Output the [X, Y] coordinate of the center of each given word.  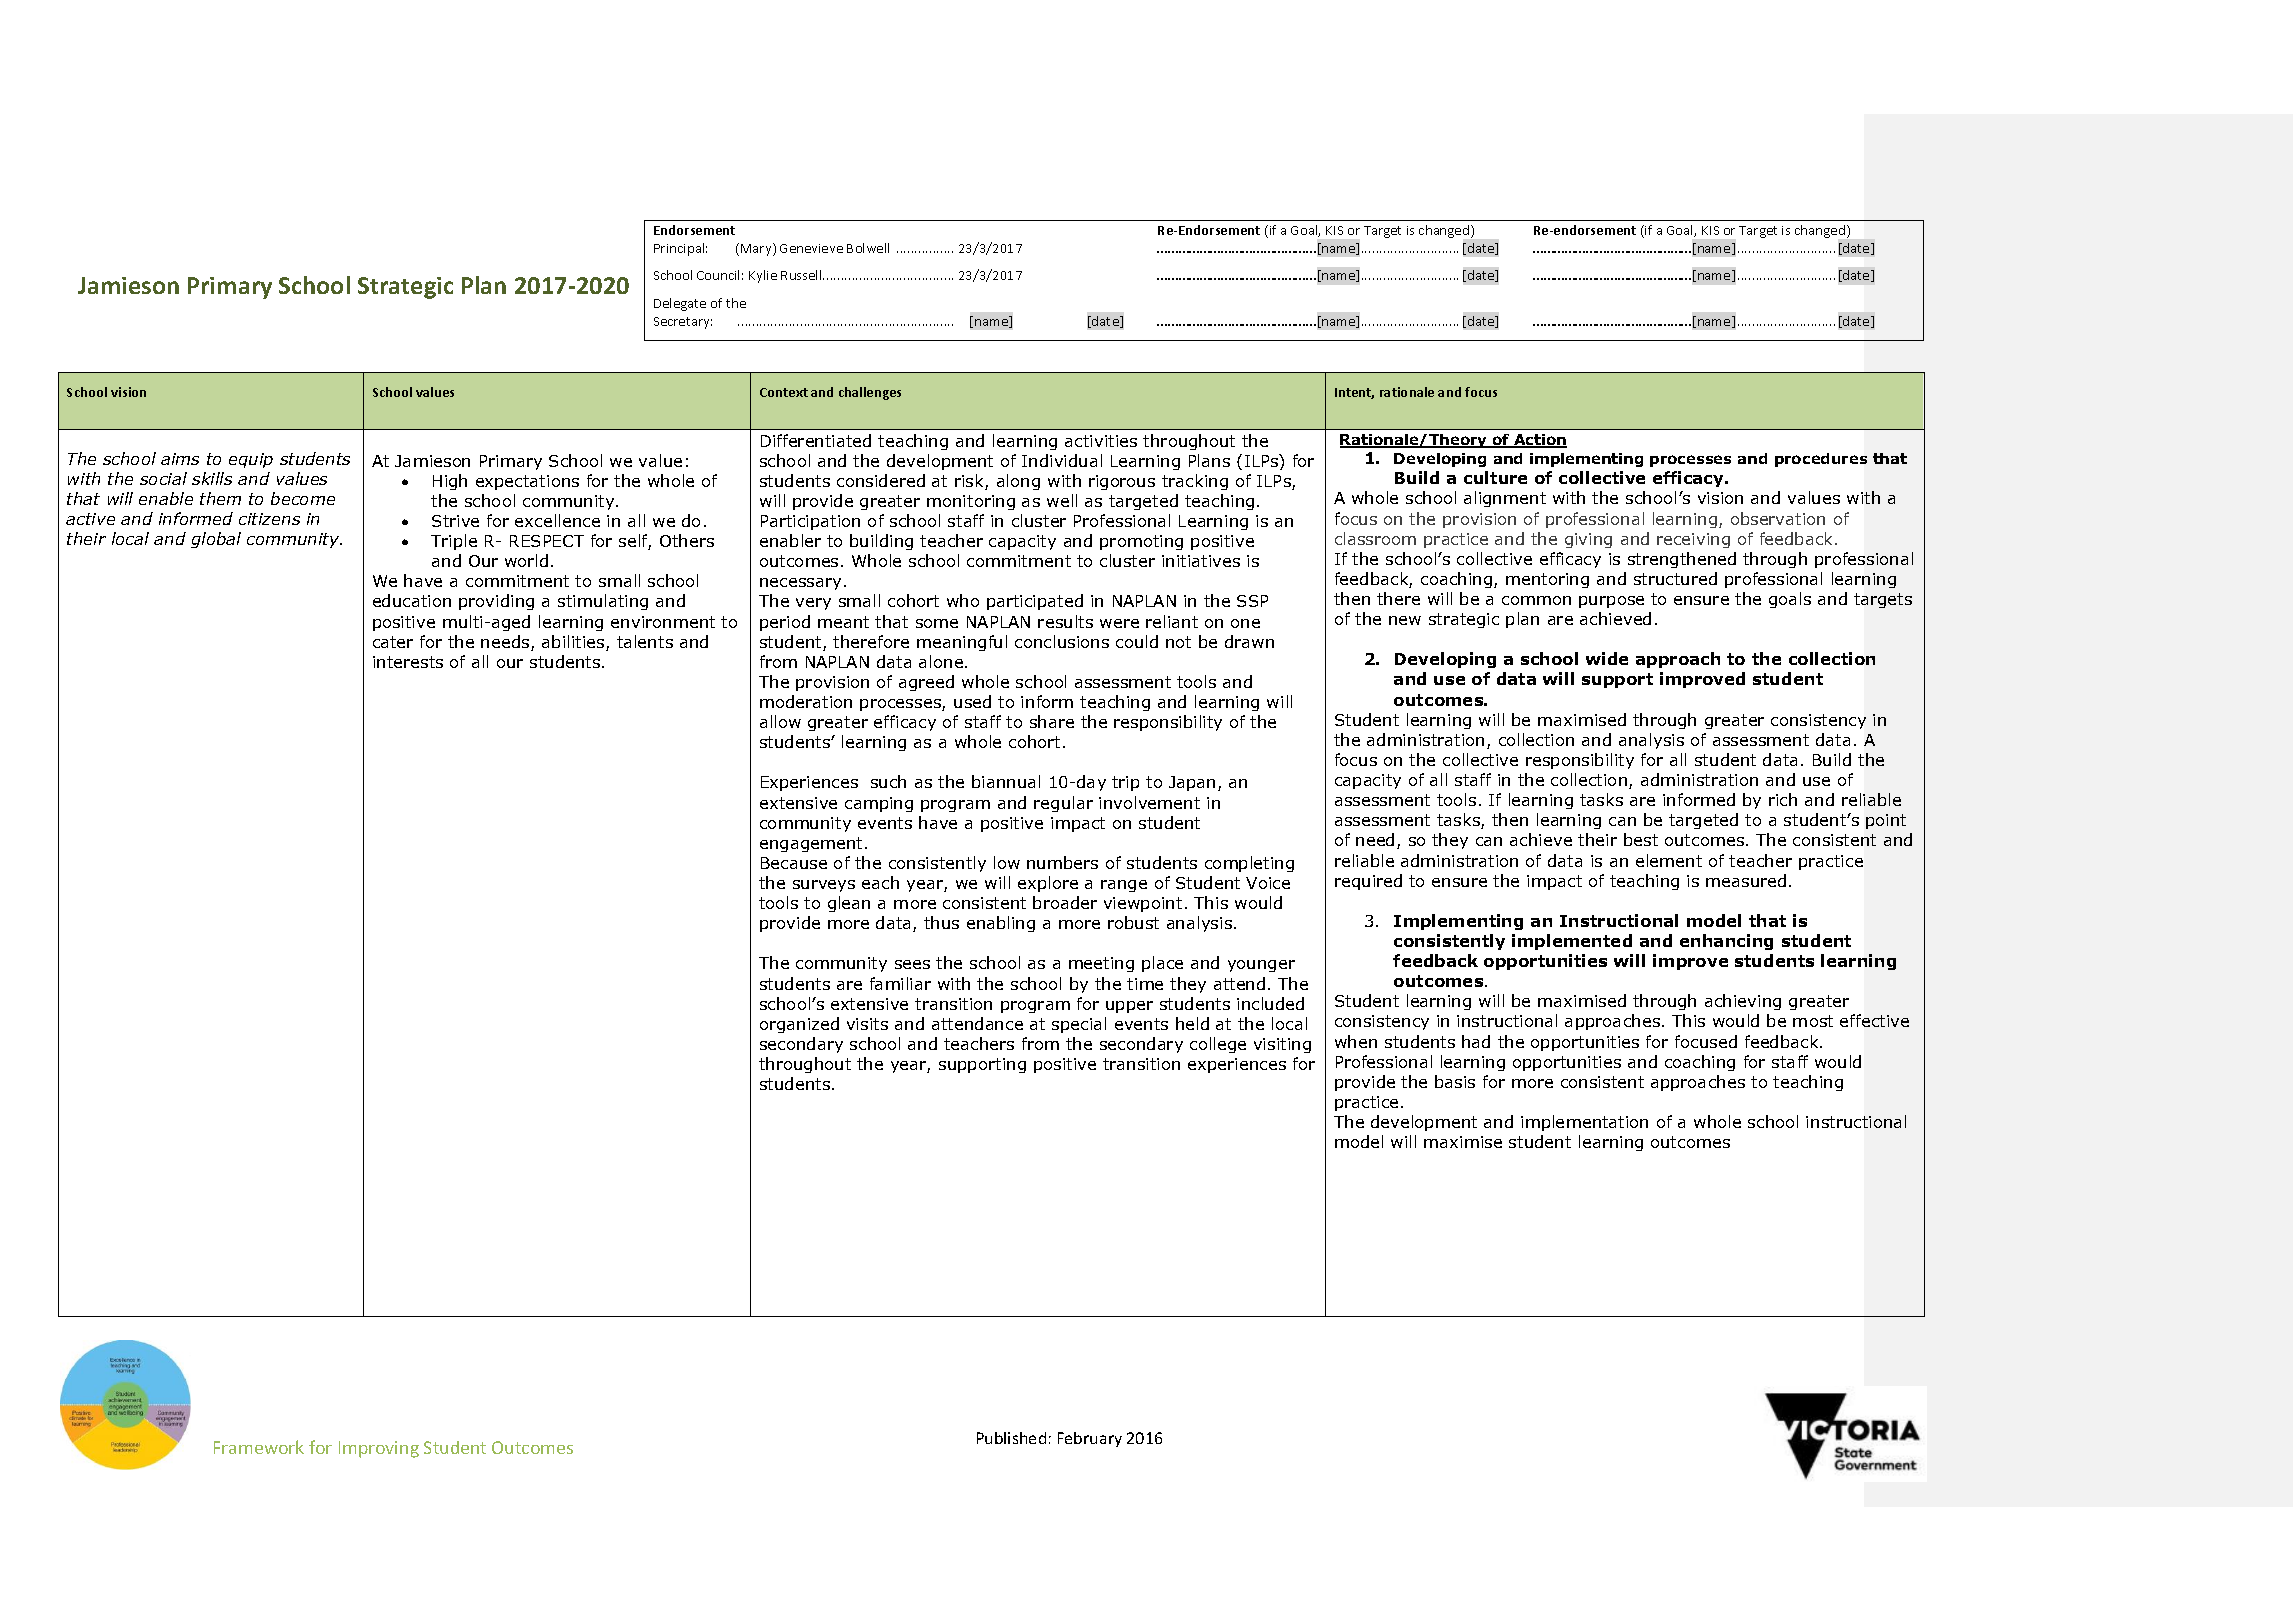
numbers [1062, 862]
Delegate [680, 304]
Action [1539, 441]
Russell [802, 275]
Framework [259, 1447]
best [1641, 839]
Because [794, 863]
